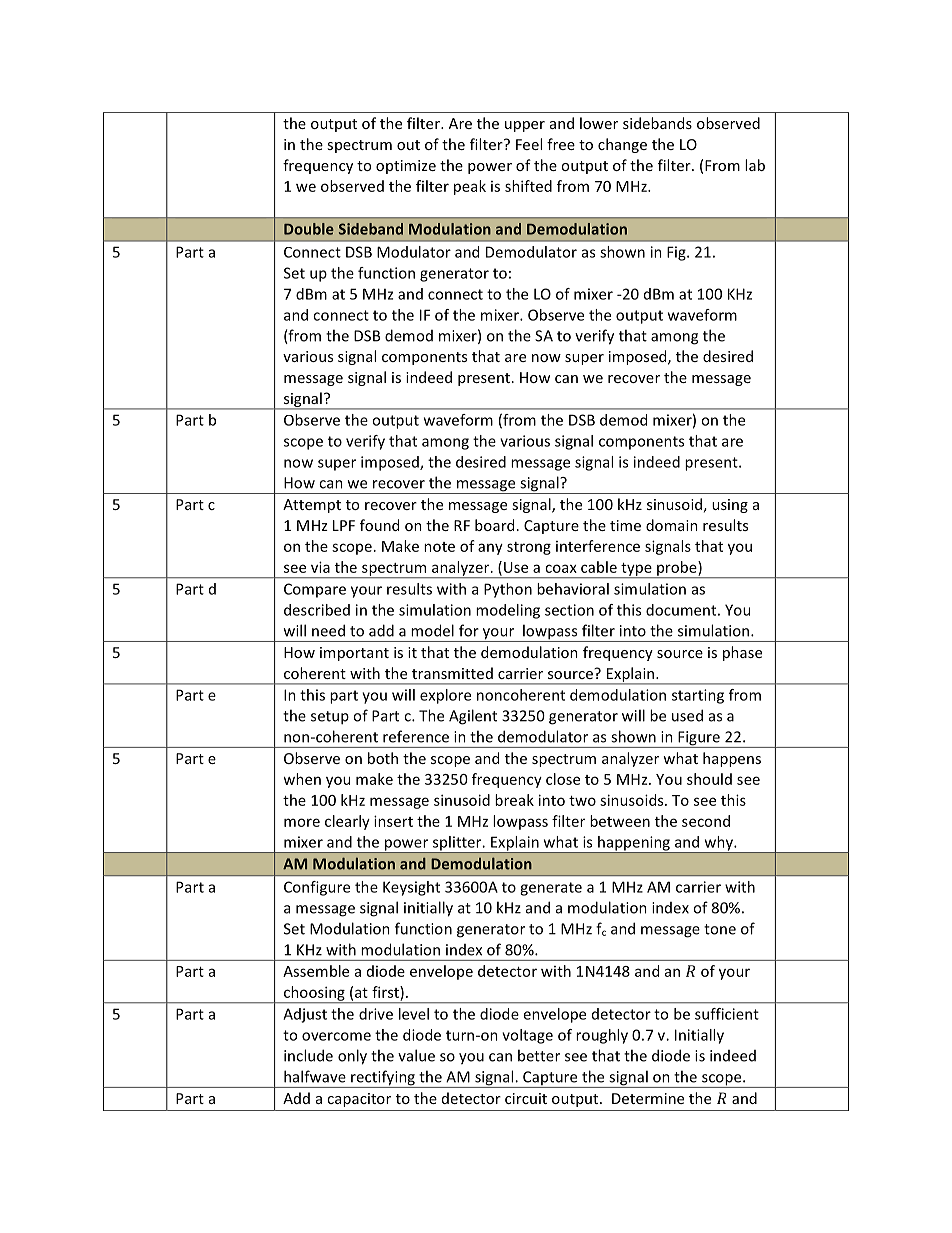 Image resolution: width=952 pixels, height=1233 pixels. I want to click on probe, so click(677, 569).
